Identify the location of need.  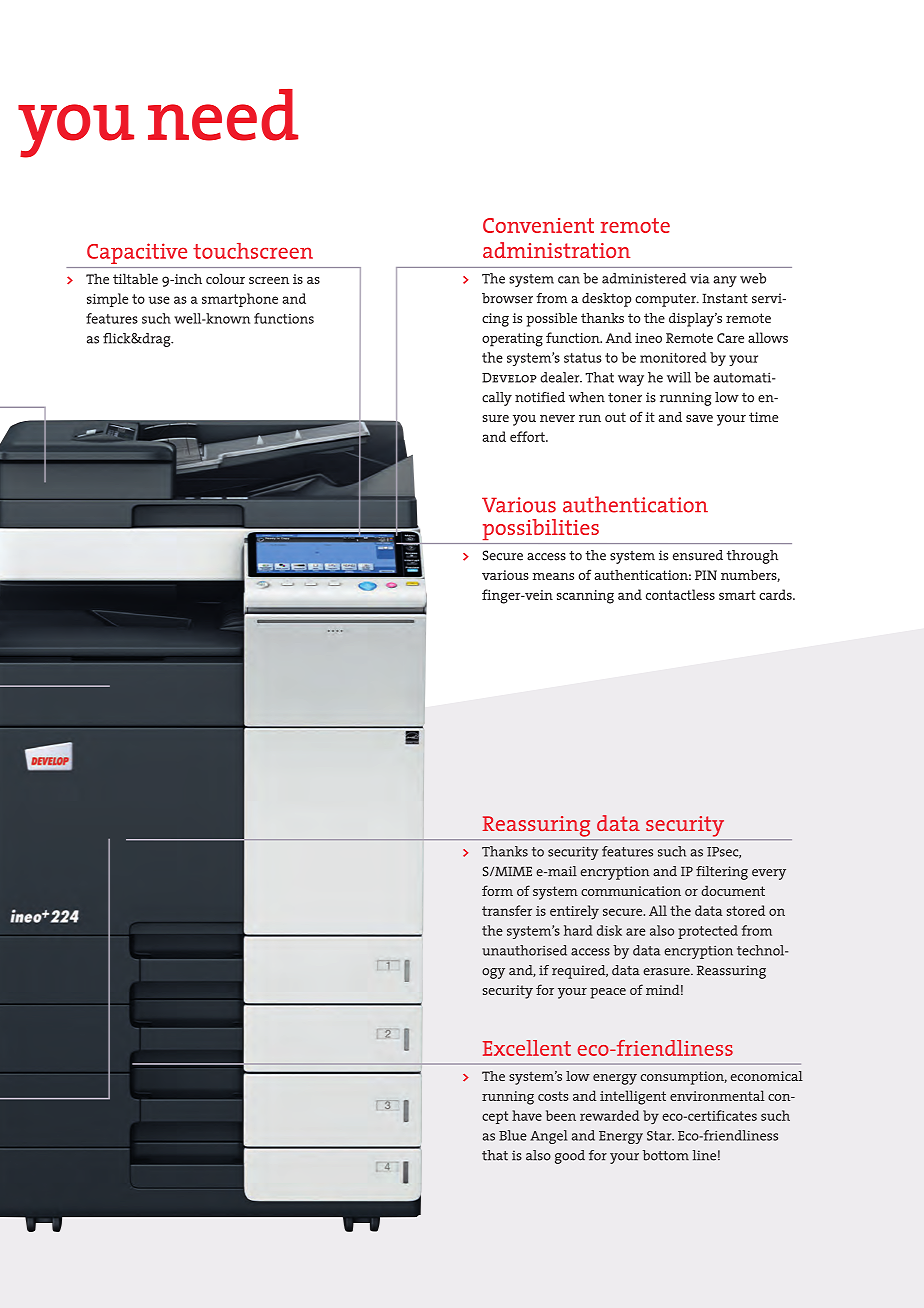
(223, 115).
